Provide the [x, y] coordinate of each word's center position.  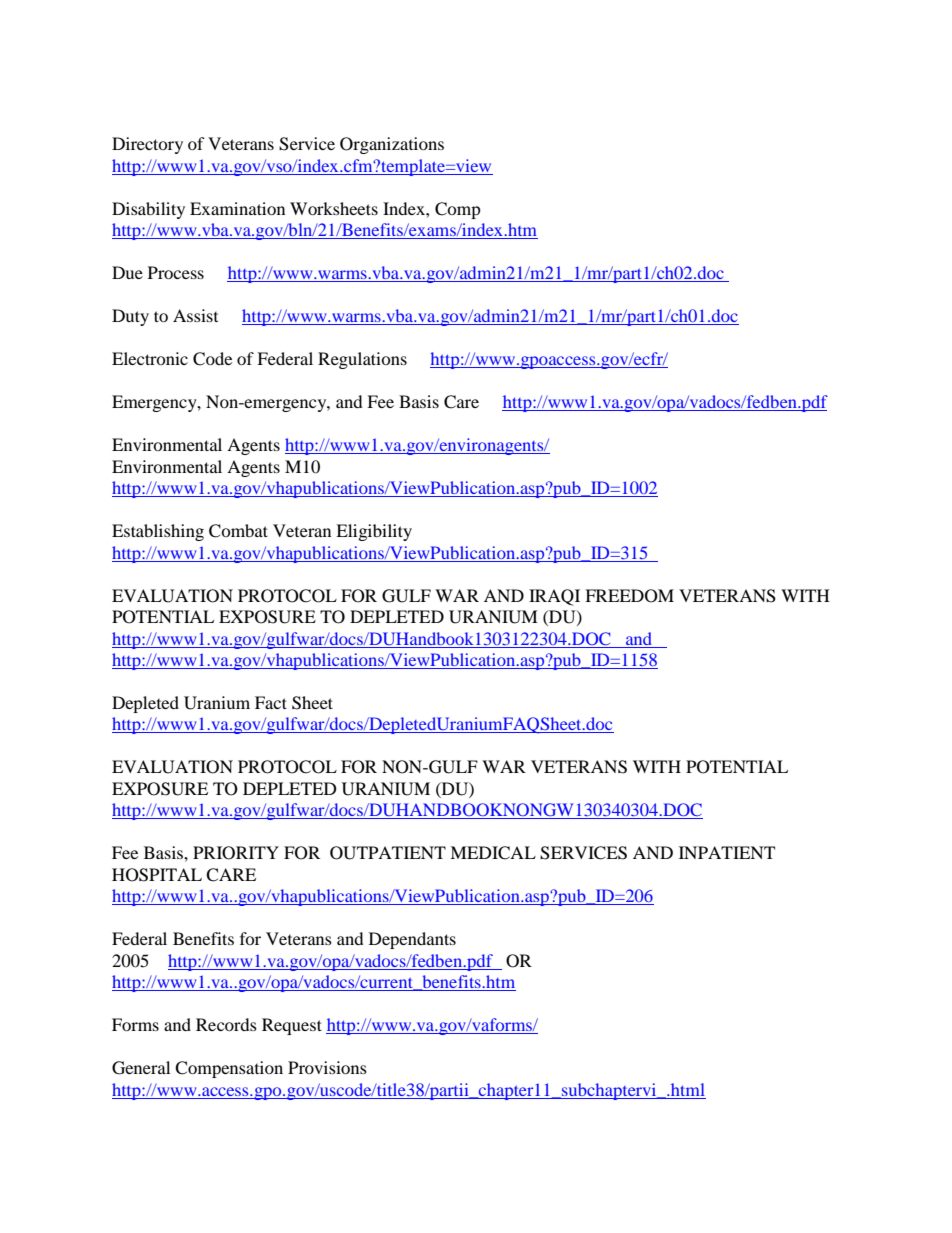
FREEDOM [629, 596]
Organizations [392, 145]
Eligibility [374, 532]
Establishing [158, 532]
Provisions [327, 1067]
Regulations [362, 360]
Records [226, 1024]
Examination [237, 208]
